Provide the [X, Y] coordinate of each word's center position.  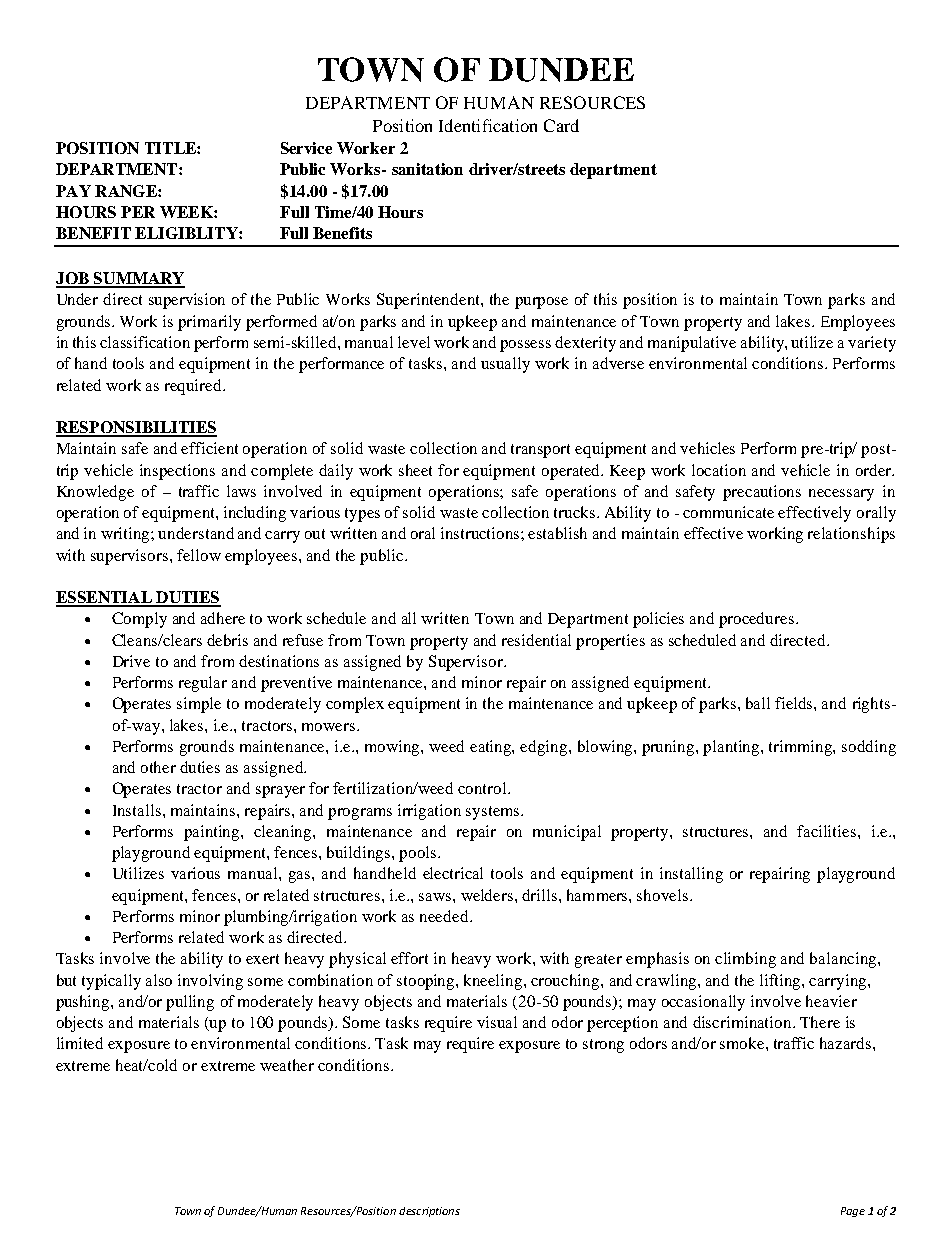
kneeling [494, 982]
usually [505, 365]
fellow [199, 555]
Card [561, 125]
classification [145, 342]
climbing [745, 960]
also [159, 980]
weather [287, 1065]
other [158, 767]
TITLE [171, 148]
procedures [756, 620]
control [483, 788]
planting [732, 748]
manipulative [692, 344]
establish [557, 533]
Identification [488, 125]
